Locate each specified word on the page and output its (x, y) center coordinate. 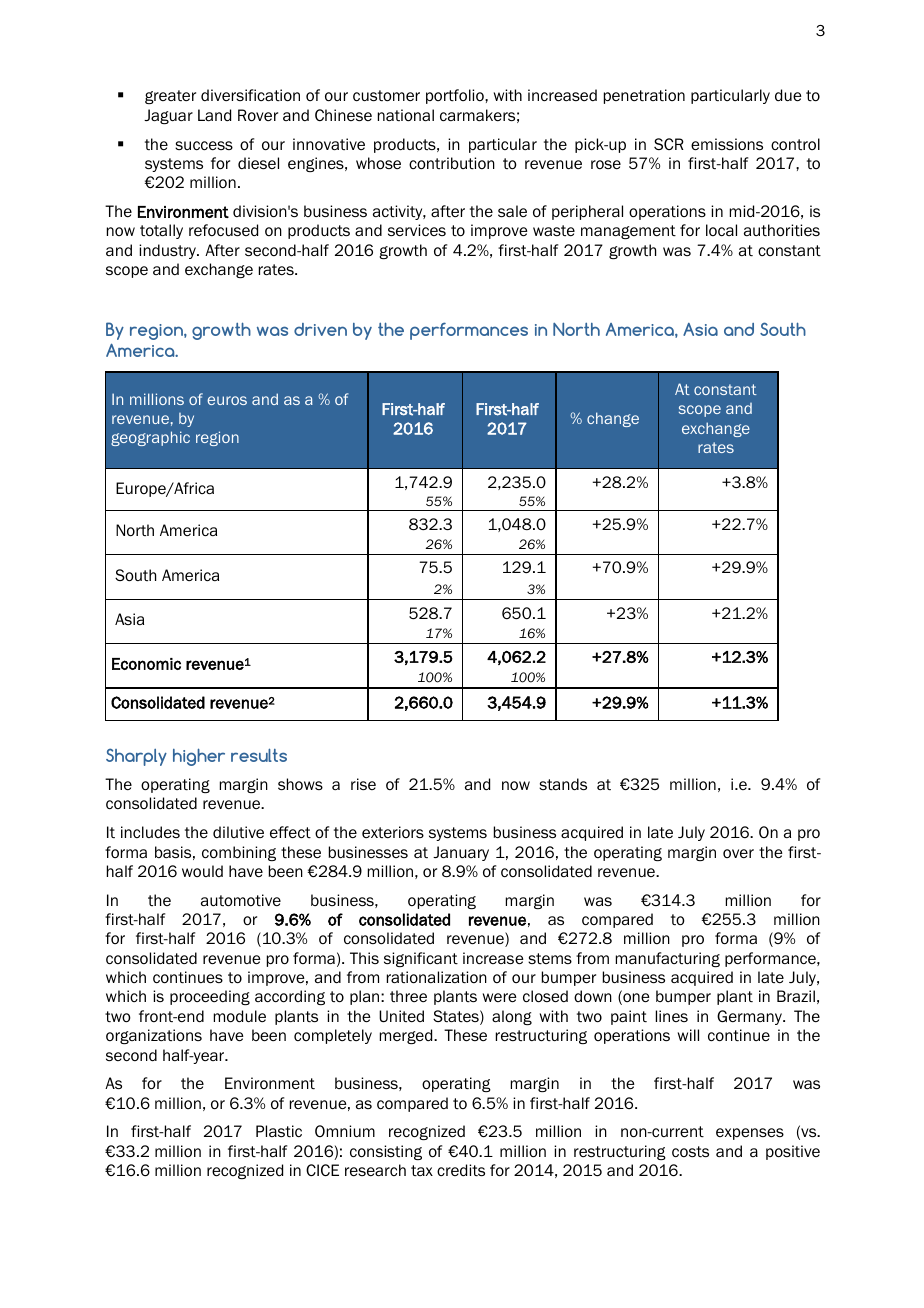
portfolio (456, 96)
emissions (727, 144)
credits (461, 1170)
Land (214, 115)
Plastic (279, 1131)
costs (690, 1152)
